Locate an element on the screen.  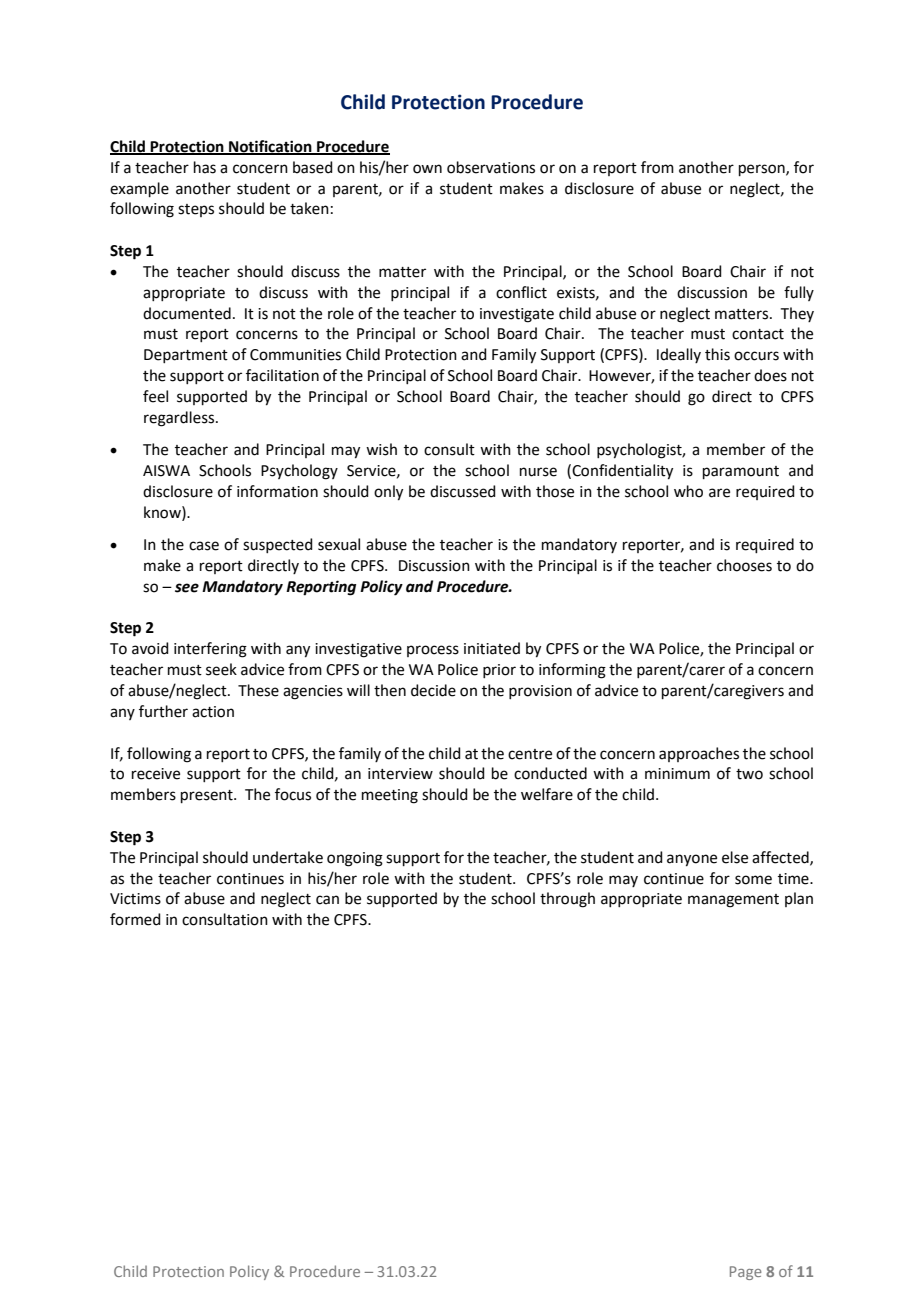
undertake is located at coordinates (288, 857).
